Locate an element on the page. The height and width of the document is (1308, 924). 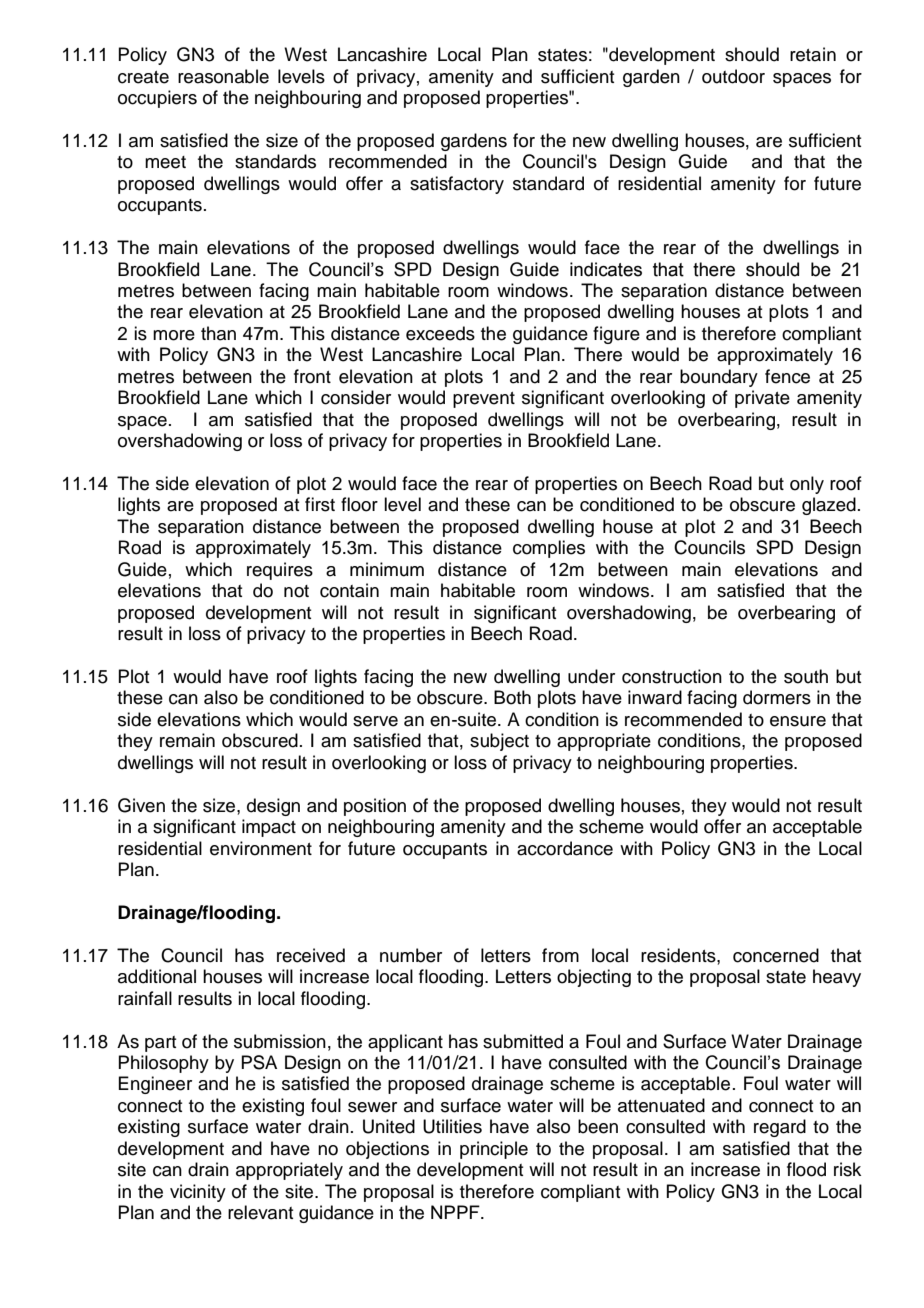
vicinity is located at coordinates (198, 1193).
